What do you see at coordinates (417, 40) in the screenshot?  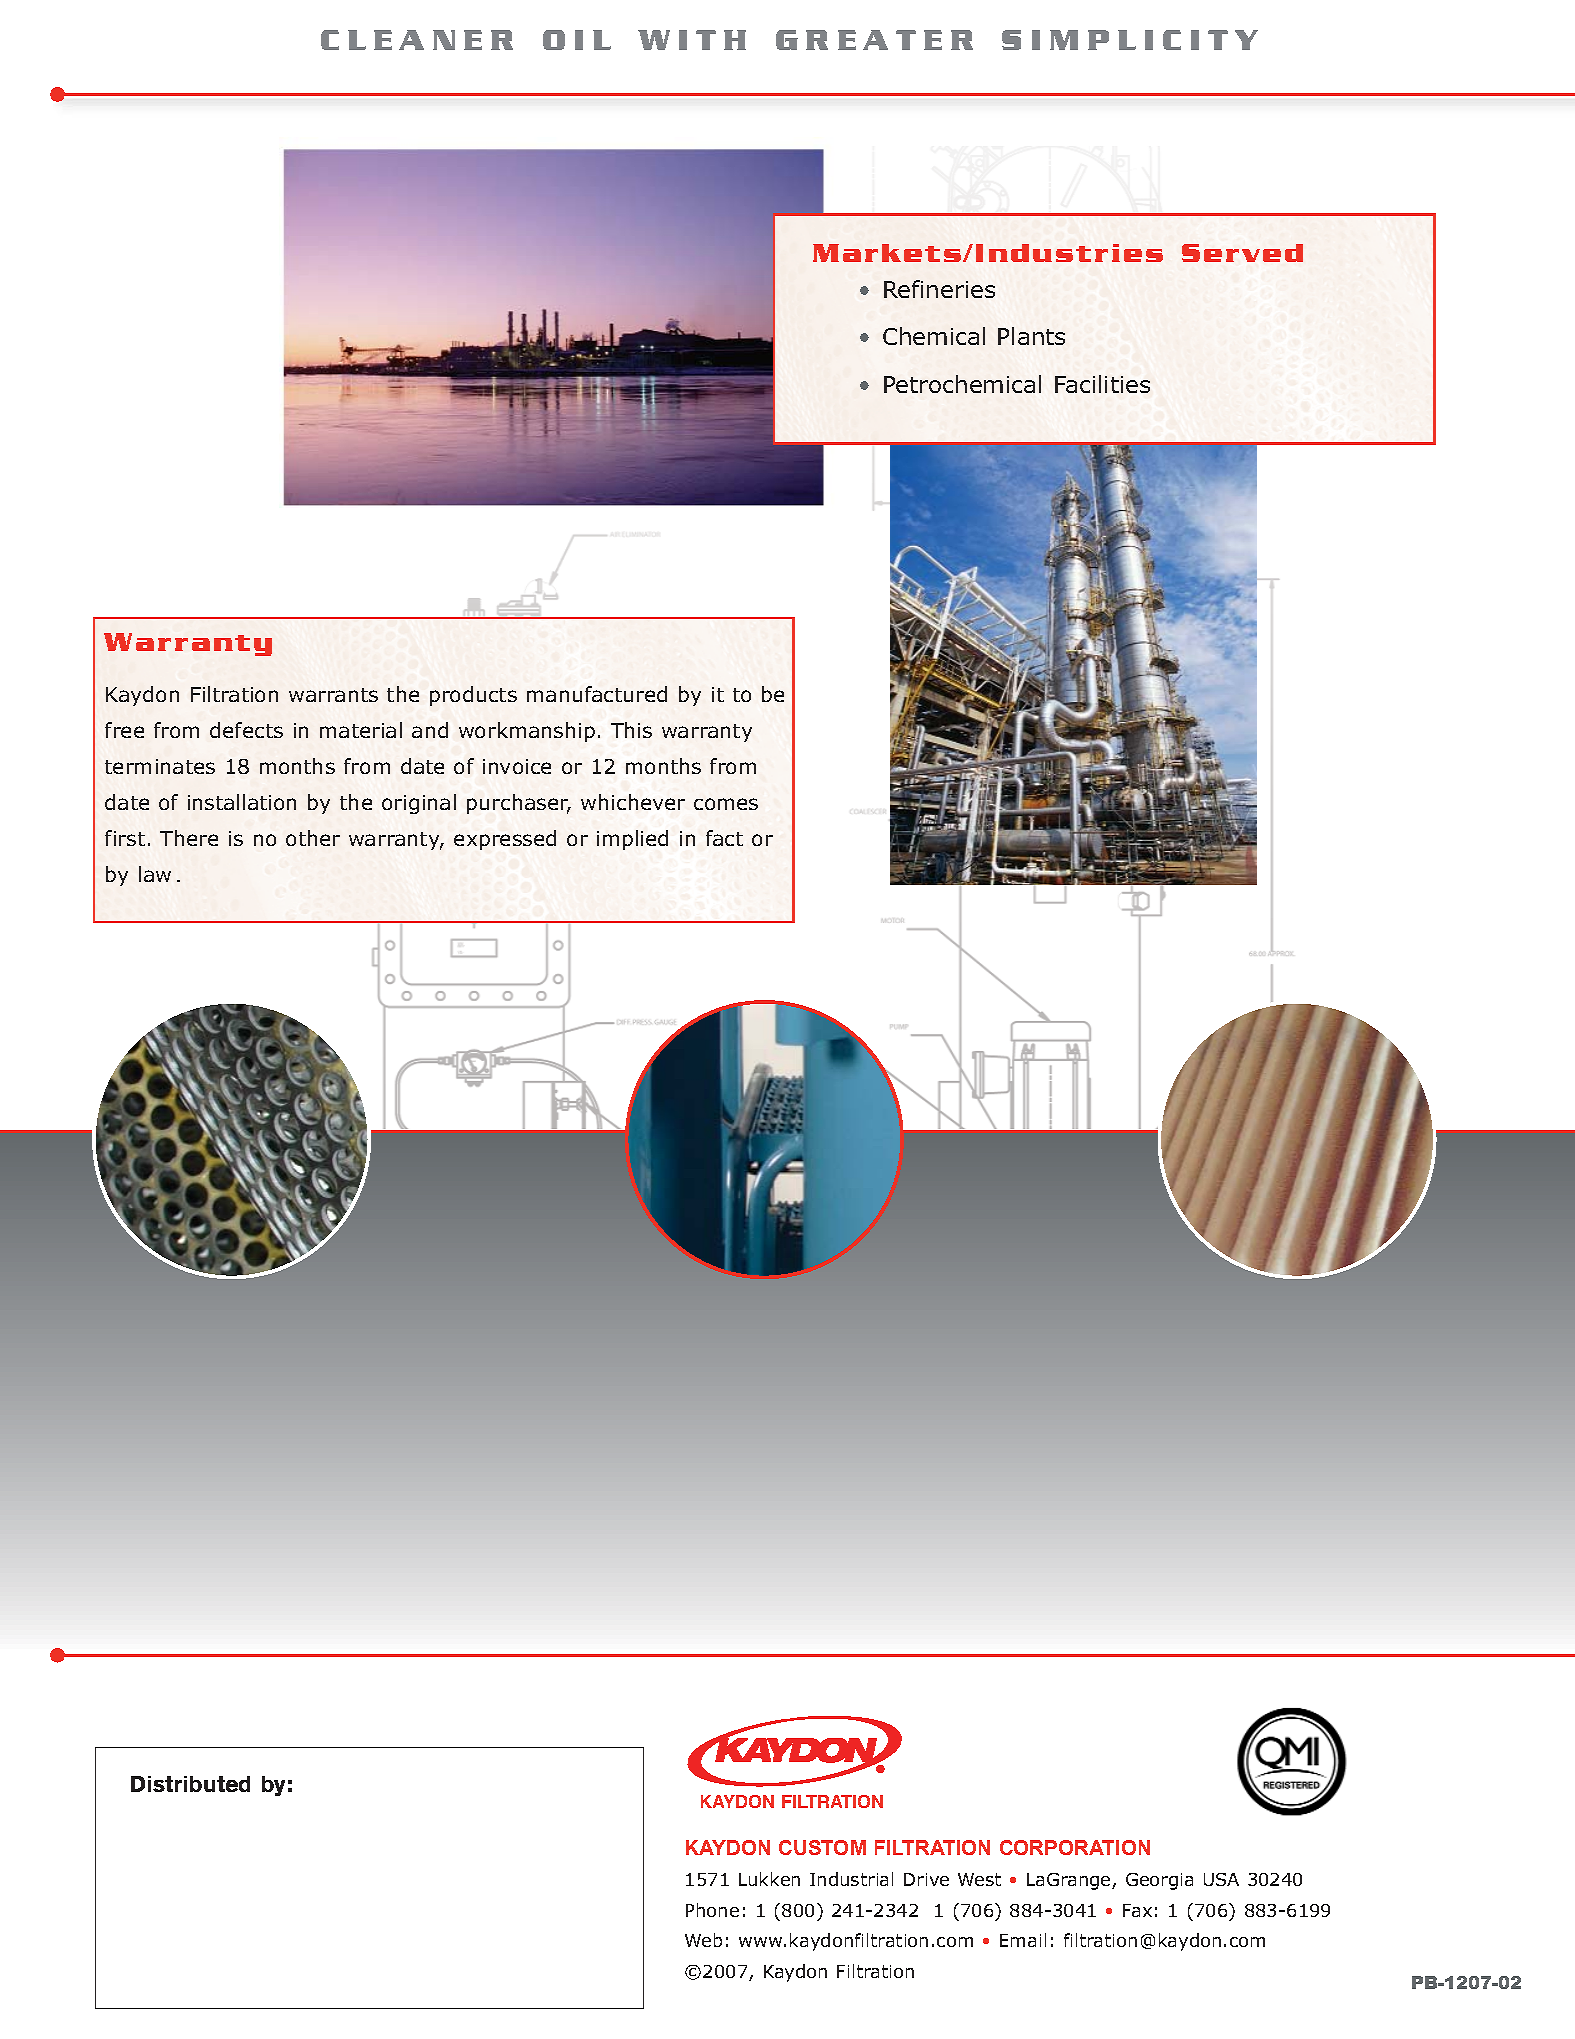 I see `CLEANER` at bounding box center [417, 40].
